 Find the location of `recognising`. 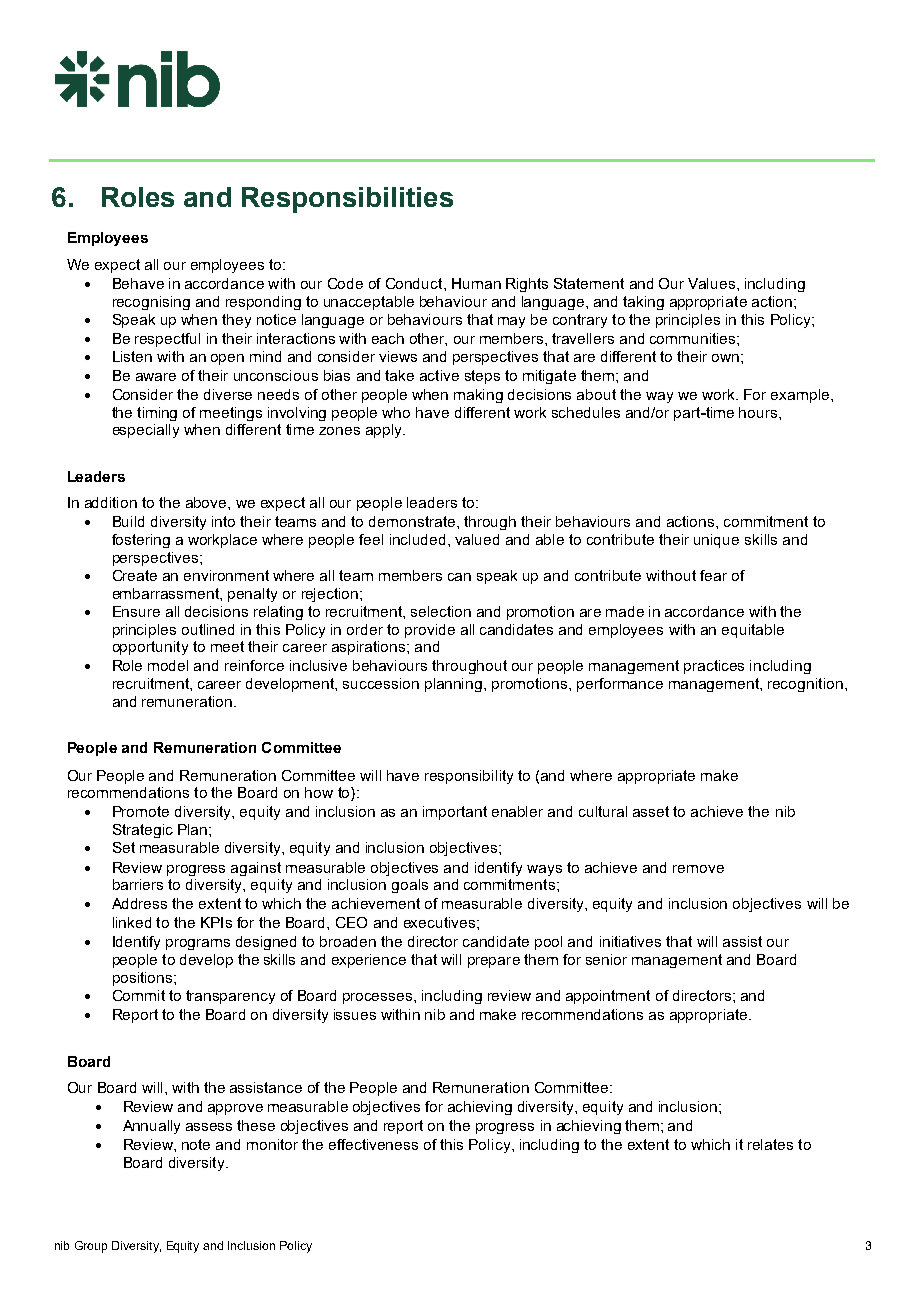

recognising is located at coordinates (151, 303).
